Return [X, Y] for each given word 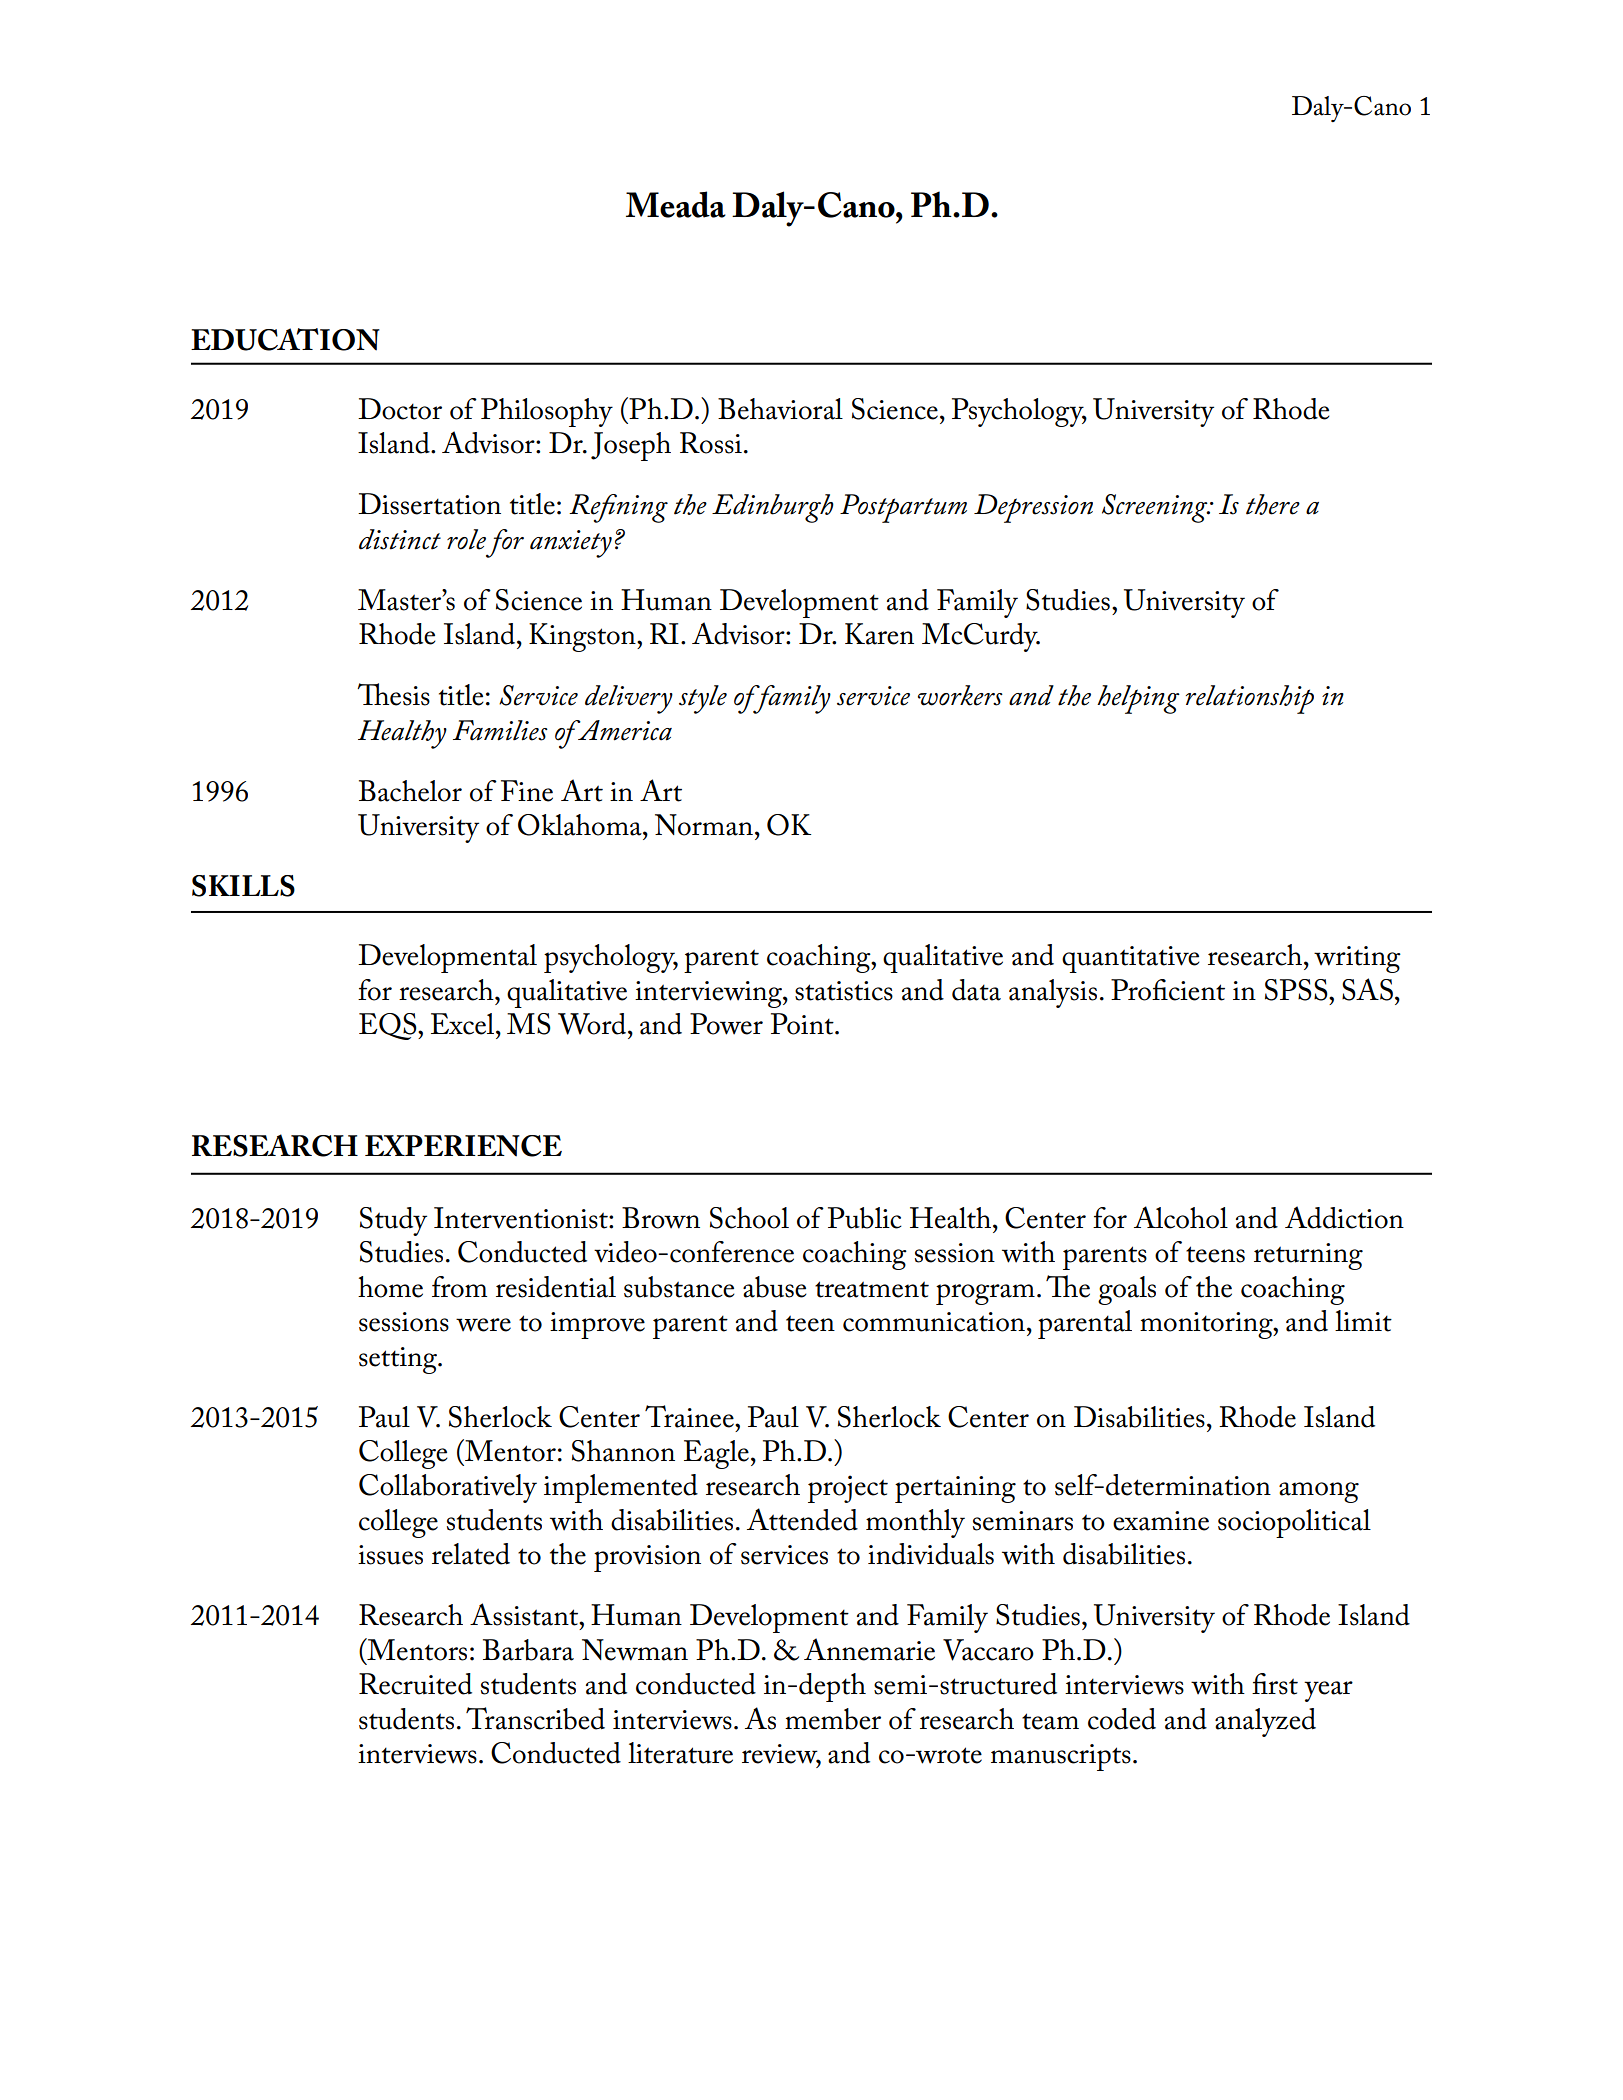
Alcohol [1181, 1217]
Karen [879, 634]
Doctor [400, 409]
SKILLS [243, 886]
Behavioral [780, 409]
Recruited [415, 1684]
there [1273, 504]
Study [393, 1221]
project [848, 1489]
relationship [1250, 699]
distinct [400, 539]
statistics [844, 991]
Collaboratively [448, 1488]
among [1319, 1492]
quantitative [1131, 959]
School [749, 1218]
